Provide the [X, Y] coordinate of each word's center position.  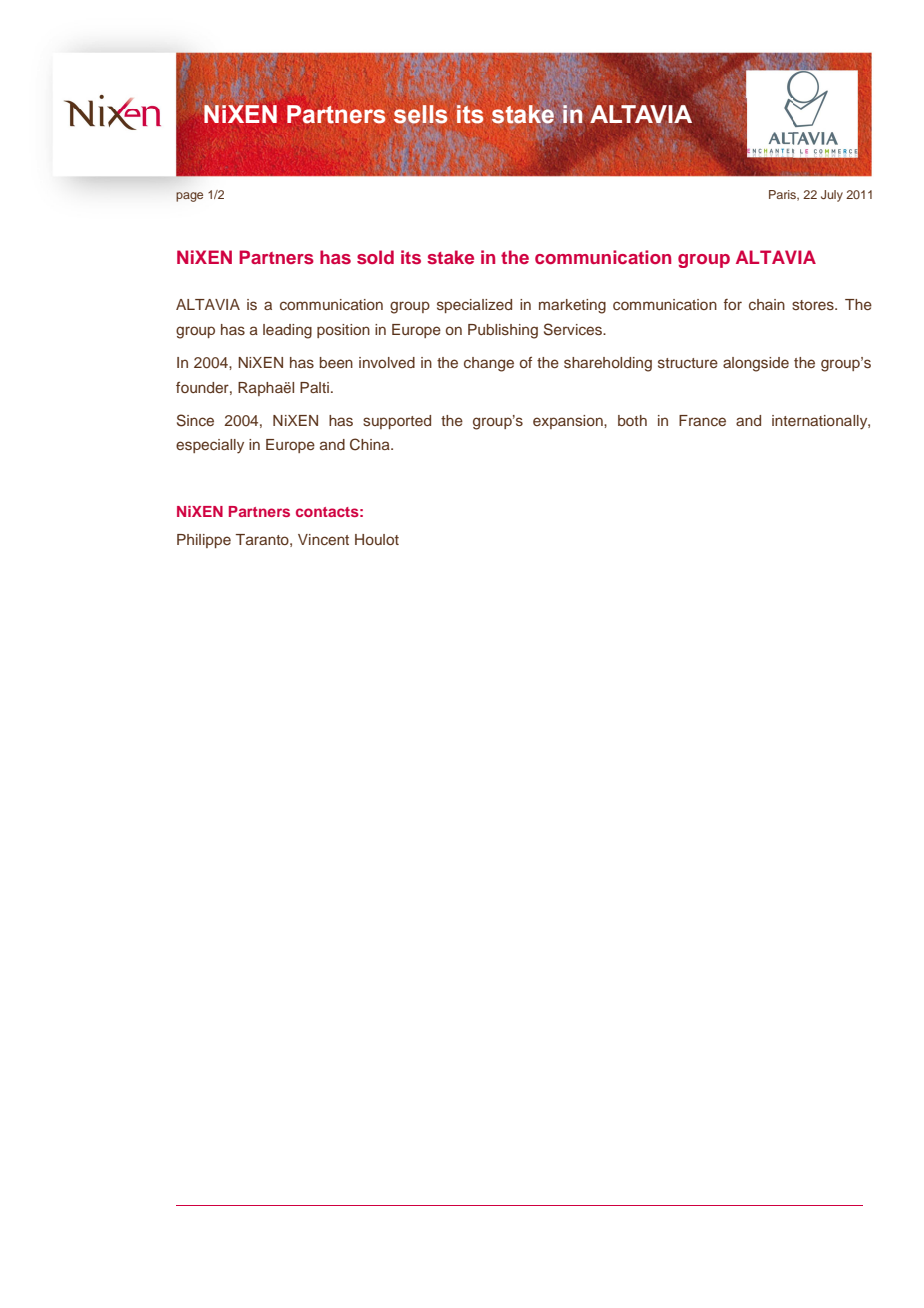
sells [420, 114]
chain [767, 304]
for [733, 304]
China [371, 444]
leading [287, 331]
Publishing [503, 331]
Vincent [323, 539]
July [832, 196]
